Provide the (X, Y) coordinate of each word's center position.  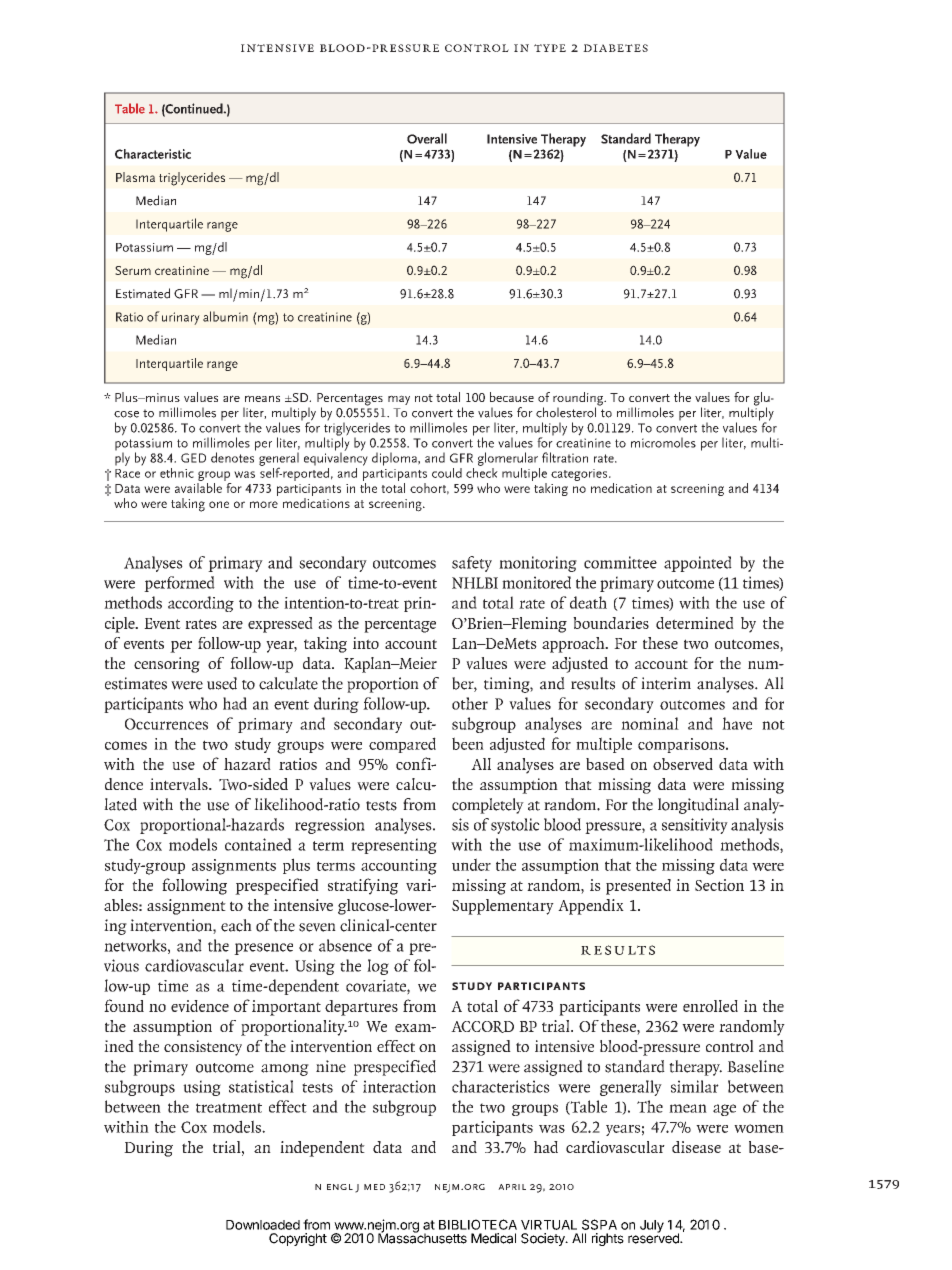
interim (666, 683)
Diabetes (615, 48)
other (470, 703)
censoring (167, 665)
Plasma (135, 177)
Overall (427, 138)
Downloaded (263, 1225)
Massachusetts (422, 1237)
